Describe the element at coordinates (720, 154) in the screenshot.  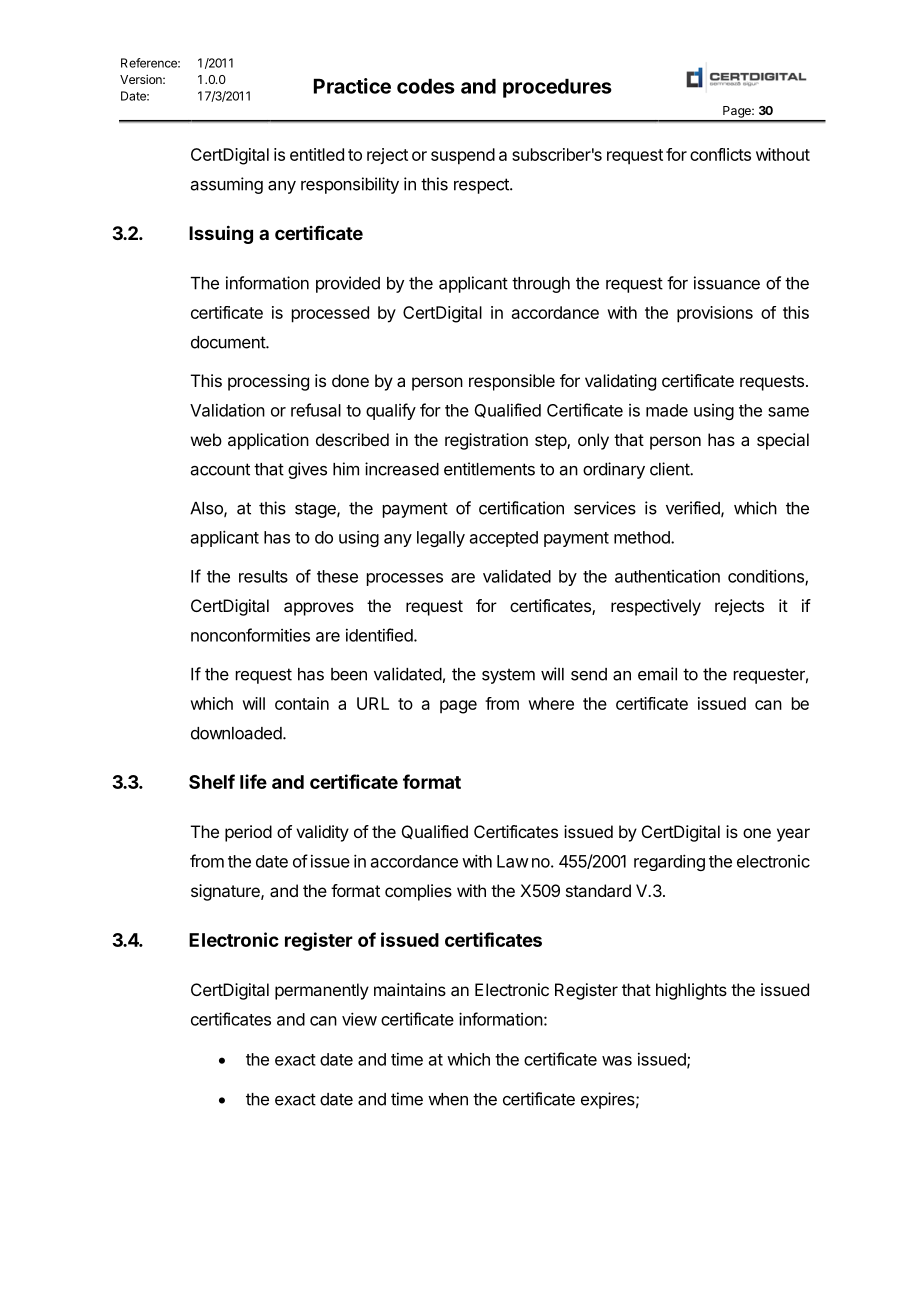
I see `conflicts` at that location.
